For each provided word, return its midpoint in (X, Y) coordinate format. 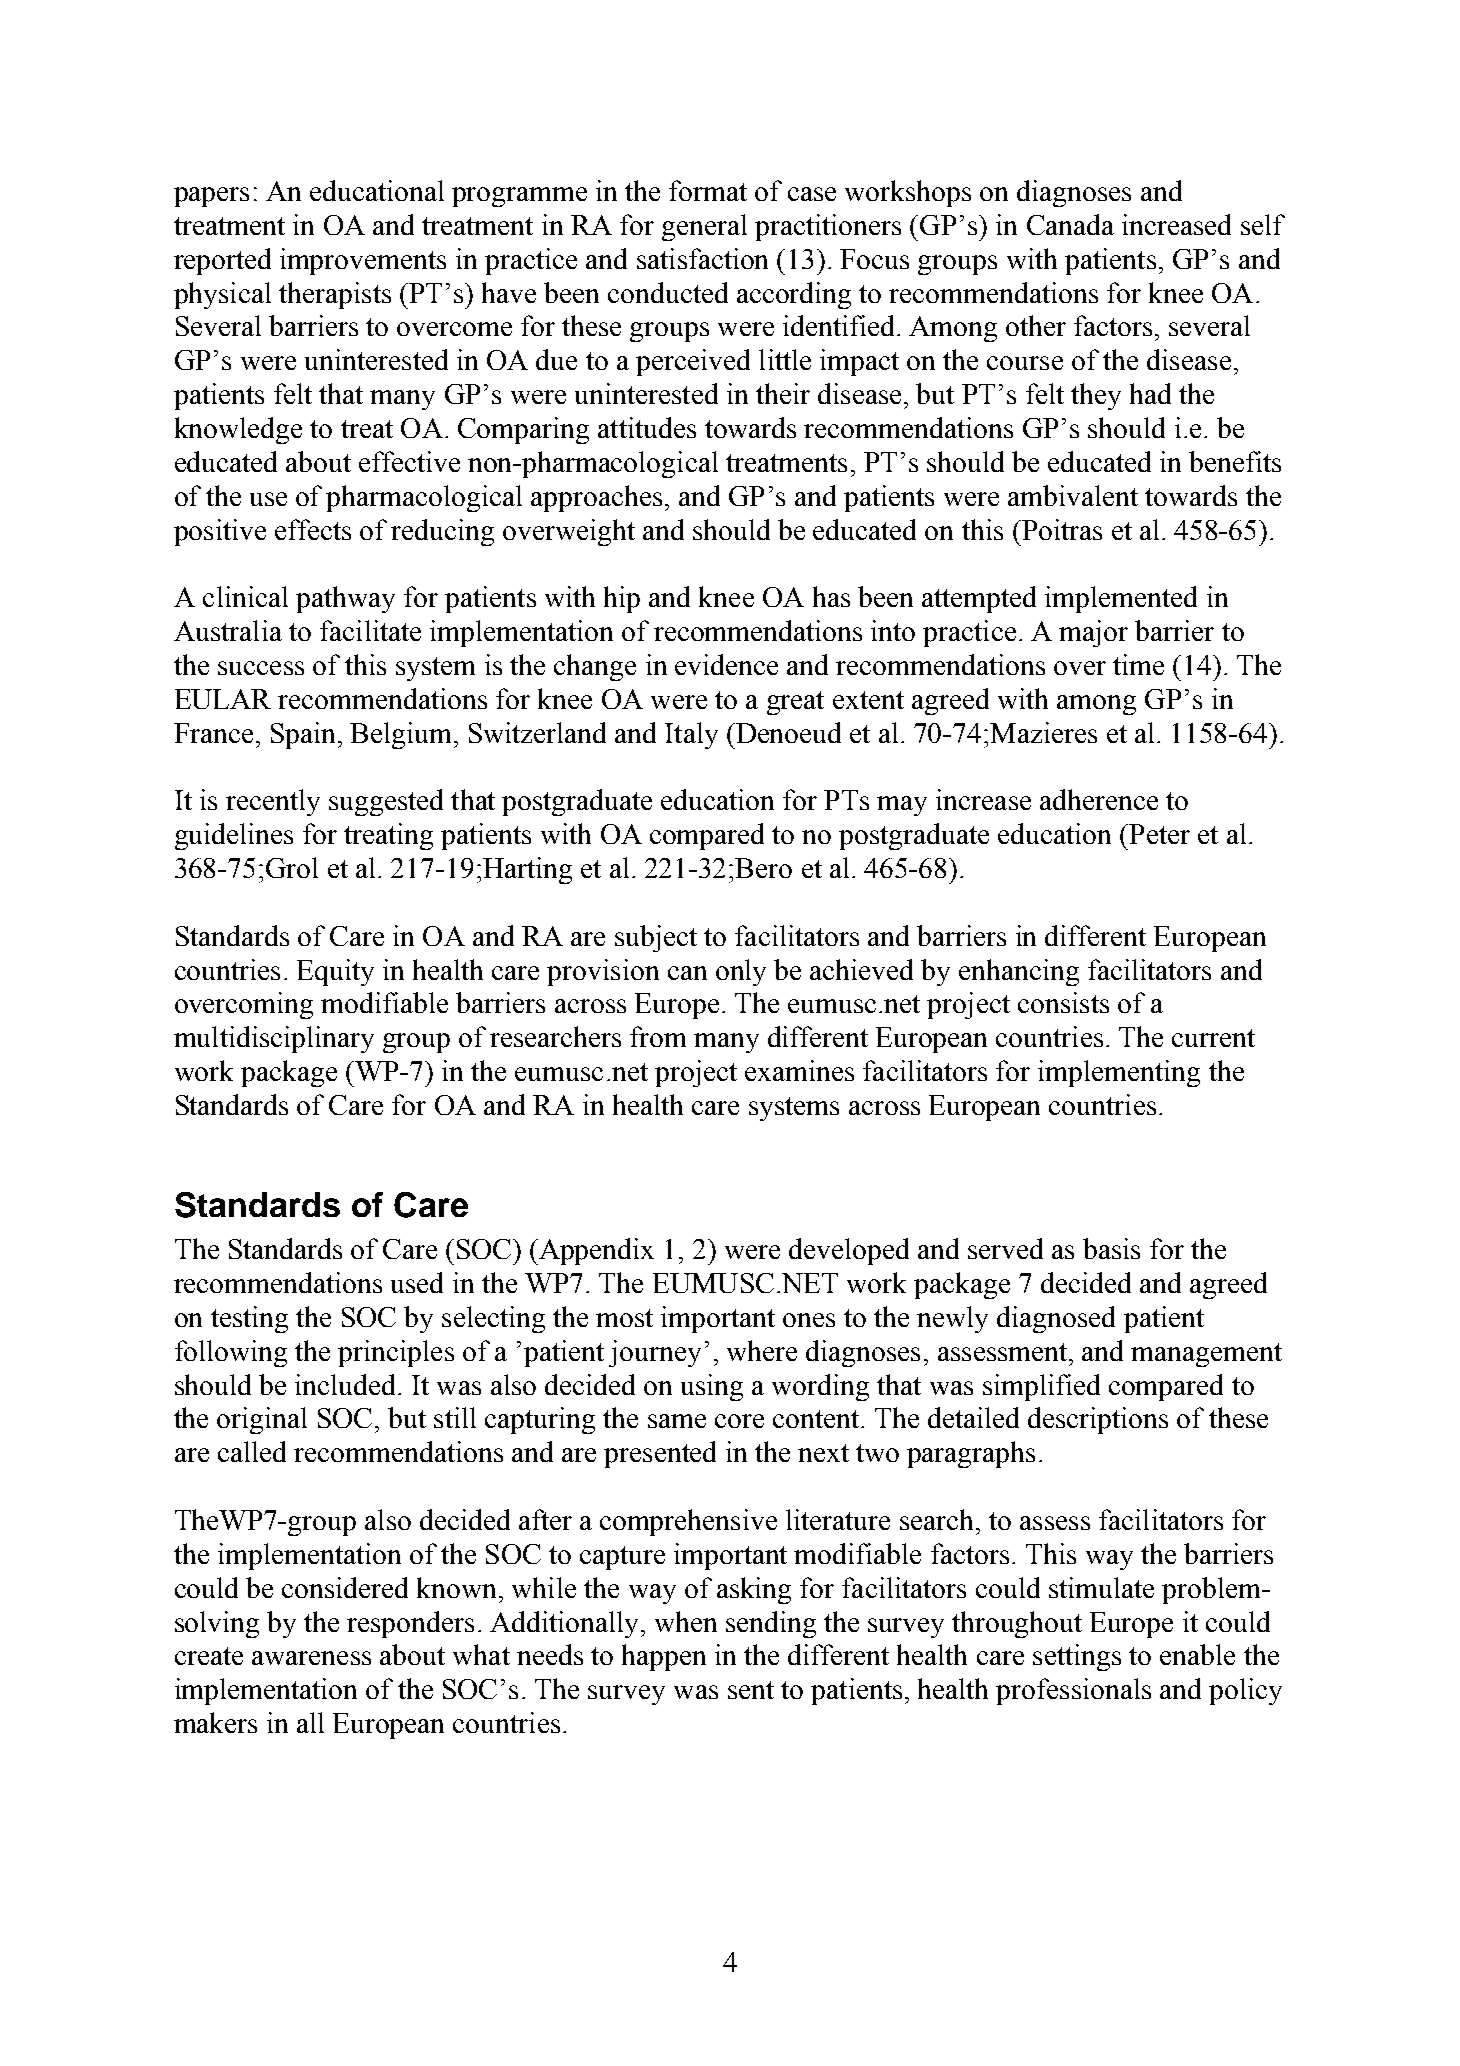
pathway (345, 599)
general (704, 227)
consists (1063, 1002)
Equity (335, 972)
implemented (1121, 599)
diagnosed (1056, 1319)
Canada (1070, 224)
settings (1077, 1657)
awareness (311, 1658)
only (741, 972)
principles (396, 1353)
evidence (726, 664)
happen (664, 1657)
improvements (363, 261)
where (762, 1350)
